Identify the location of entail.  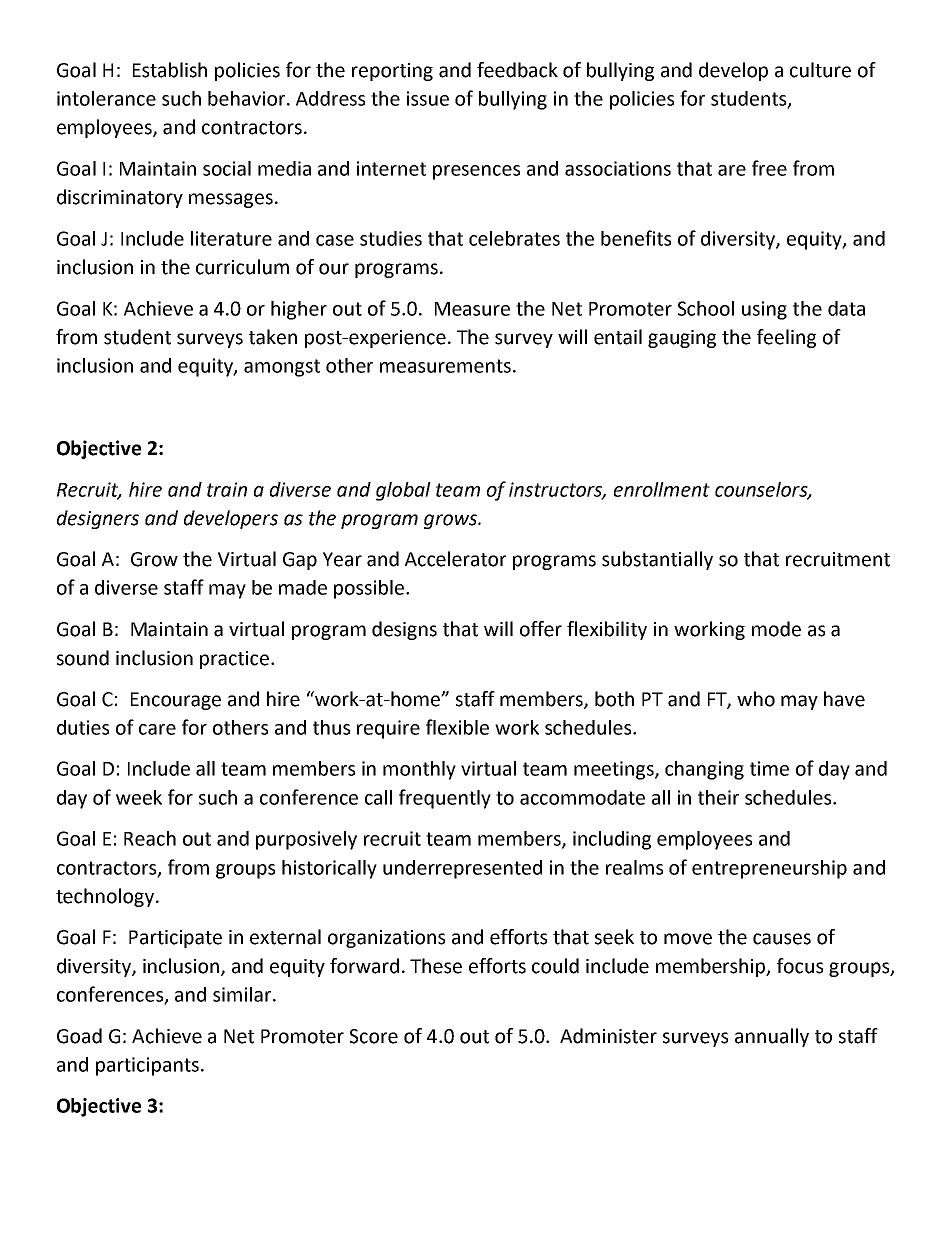
(618, 337).
